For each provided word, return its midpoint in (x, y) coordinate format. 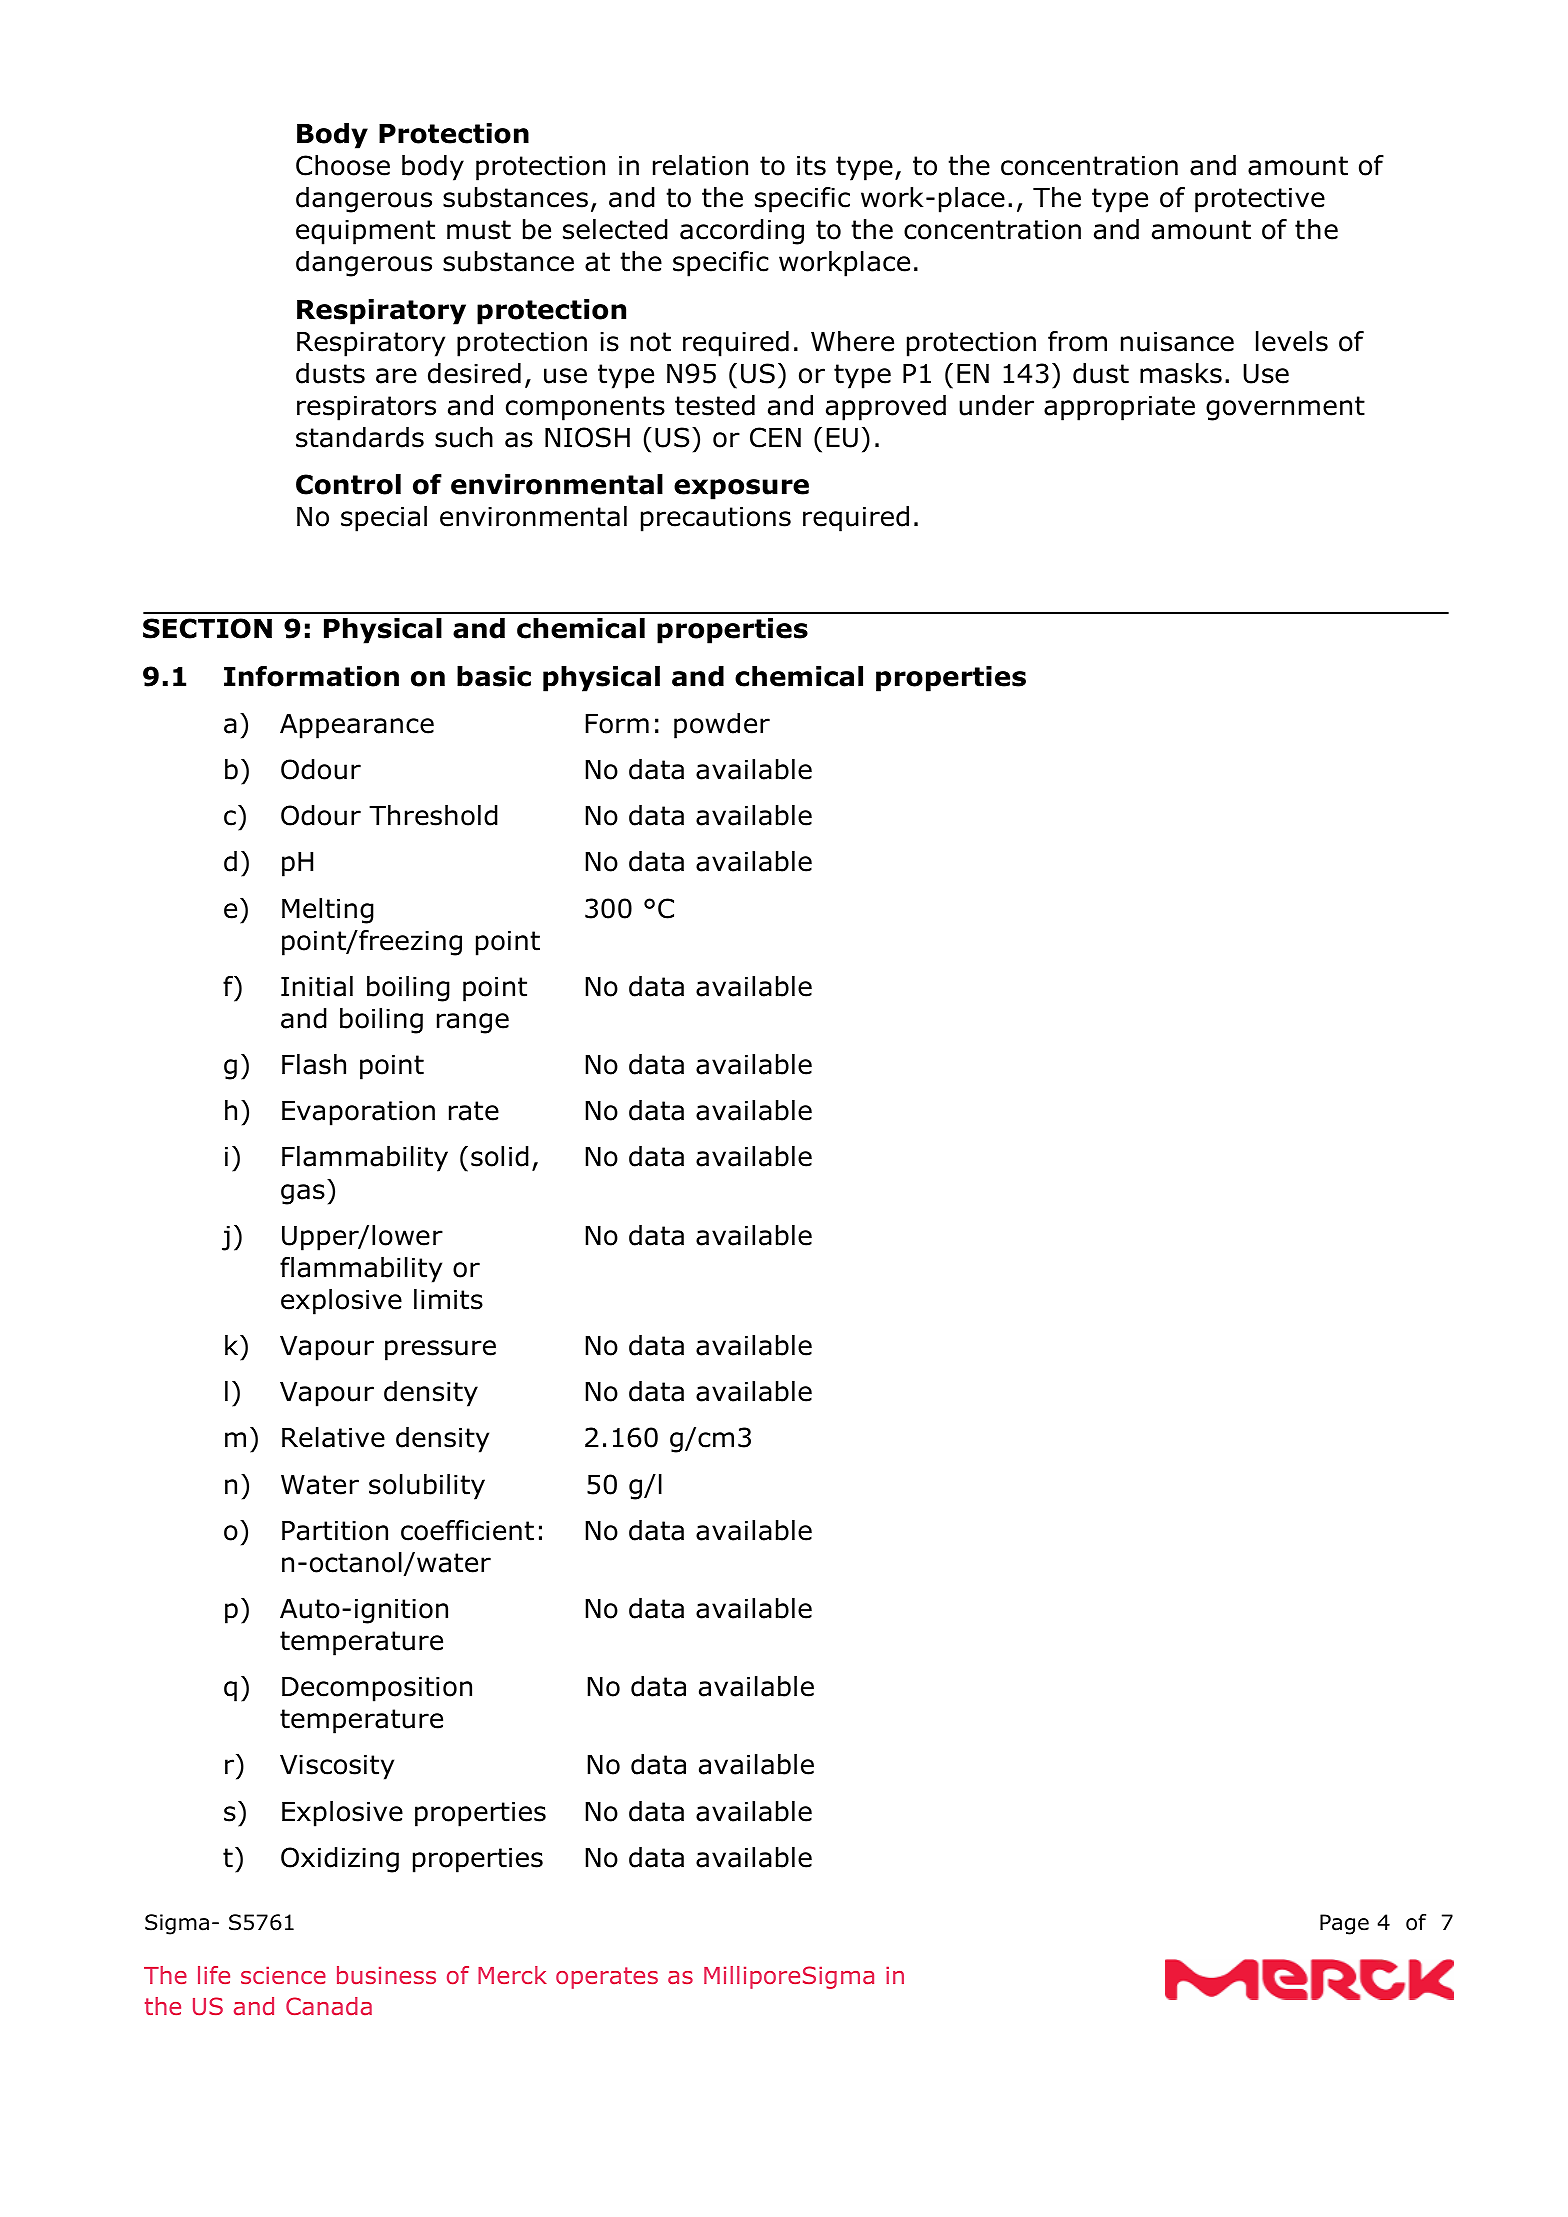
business (386, 1975)
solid (500, 1156)
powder (722, 726)
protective (1260, 200)
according (742, 232)
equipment (365, 232)
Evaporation (358, 1113)
